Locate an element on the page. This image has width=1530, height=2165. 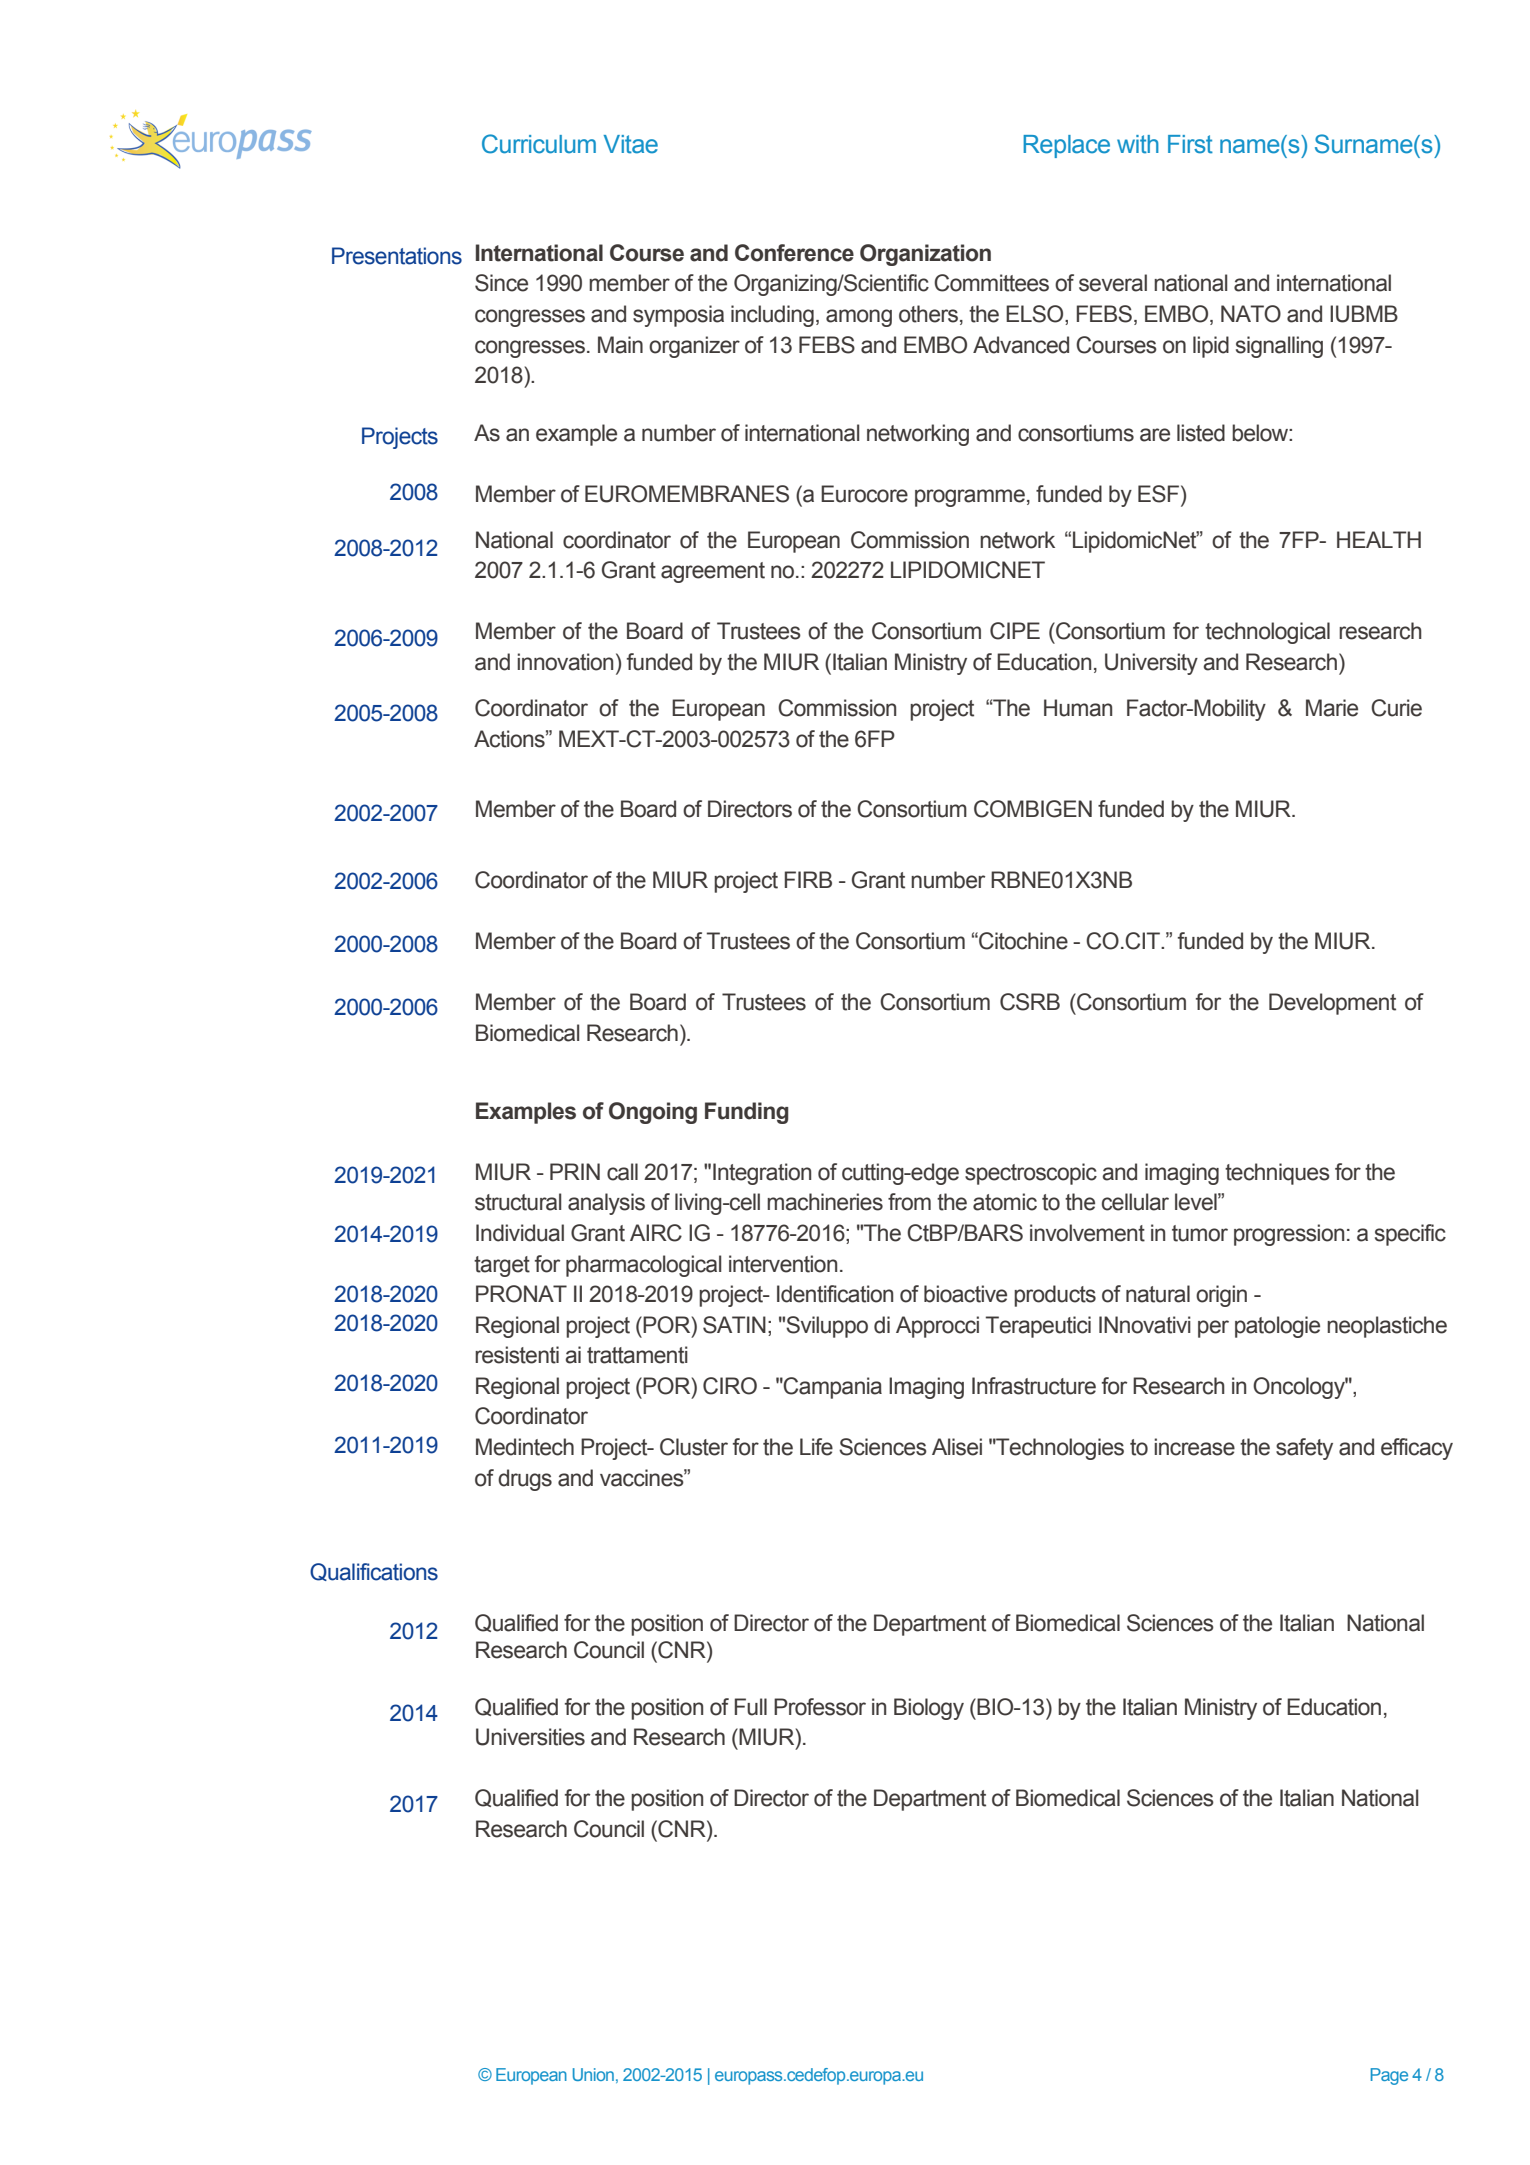
safety is located at coordinates (1304, 1449).
